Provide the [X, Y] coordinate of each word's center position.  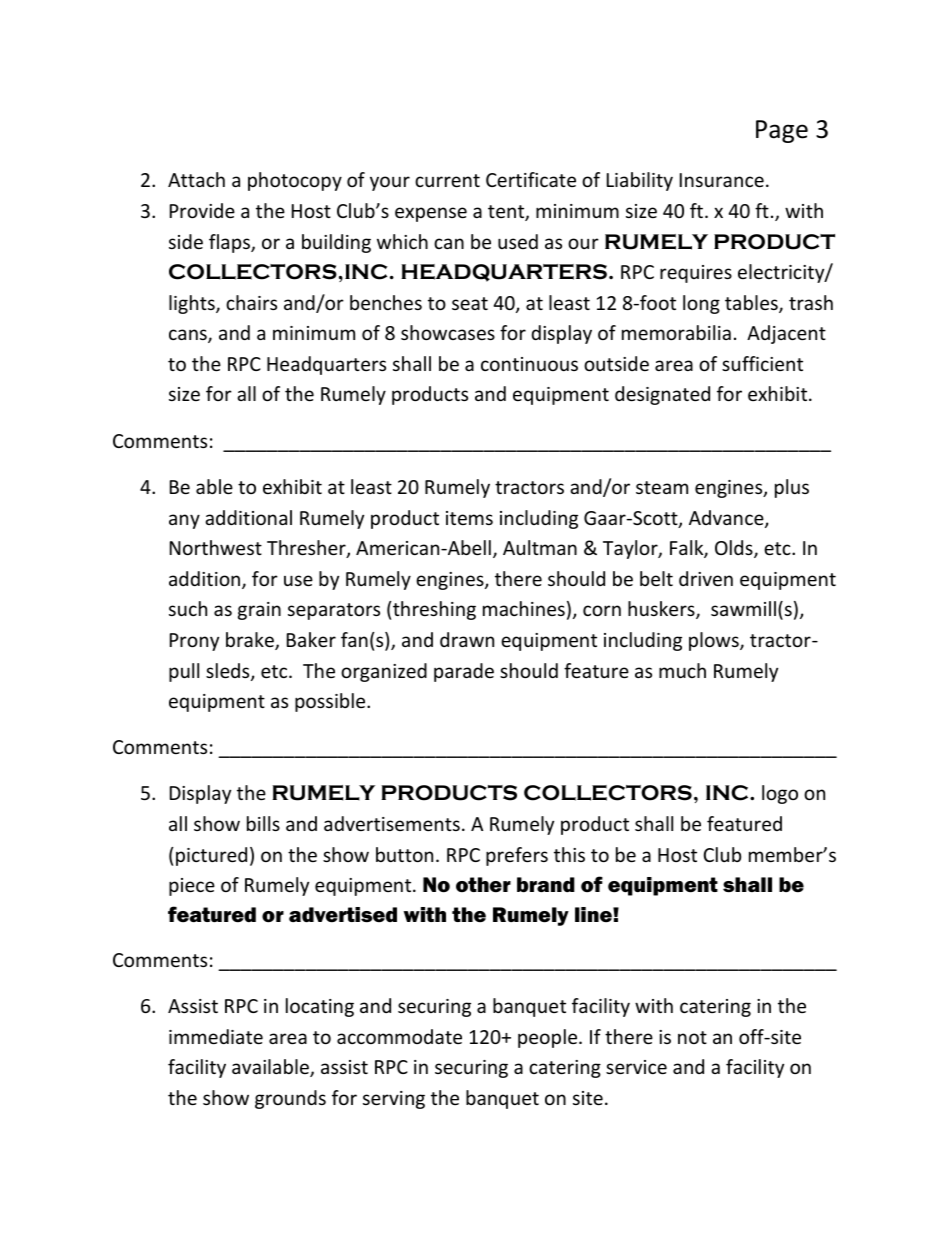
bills [263, 823]
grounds [290, 1099]
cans [189, 336]
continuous [529, 364]
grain [259, 611]
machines [524, 608]
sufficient [762, 363]
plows [715, 641]
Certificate [531, 179]
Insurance [722, 180]
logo [780, 794]
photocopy [295, 181]
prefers [517, 856]
